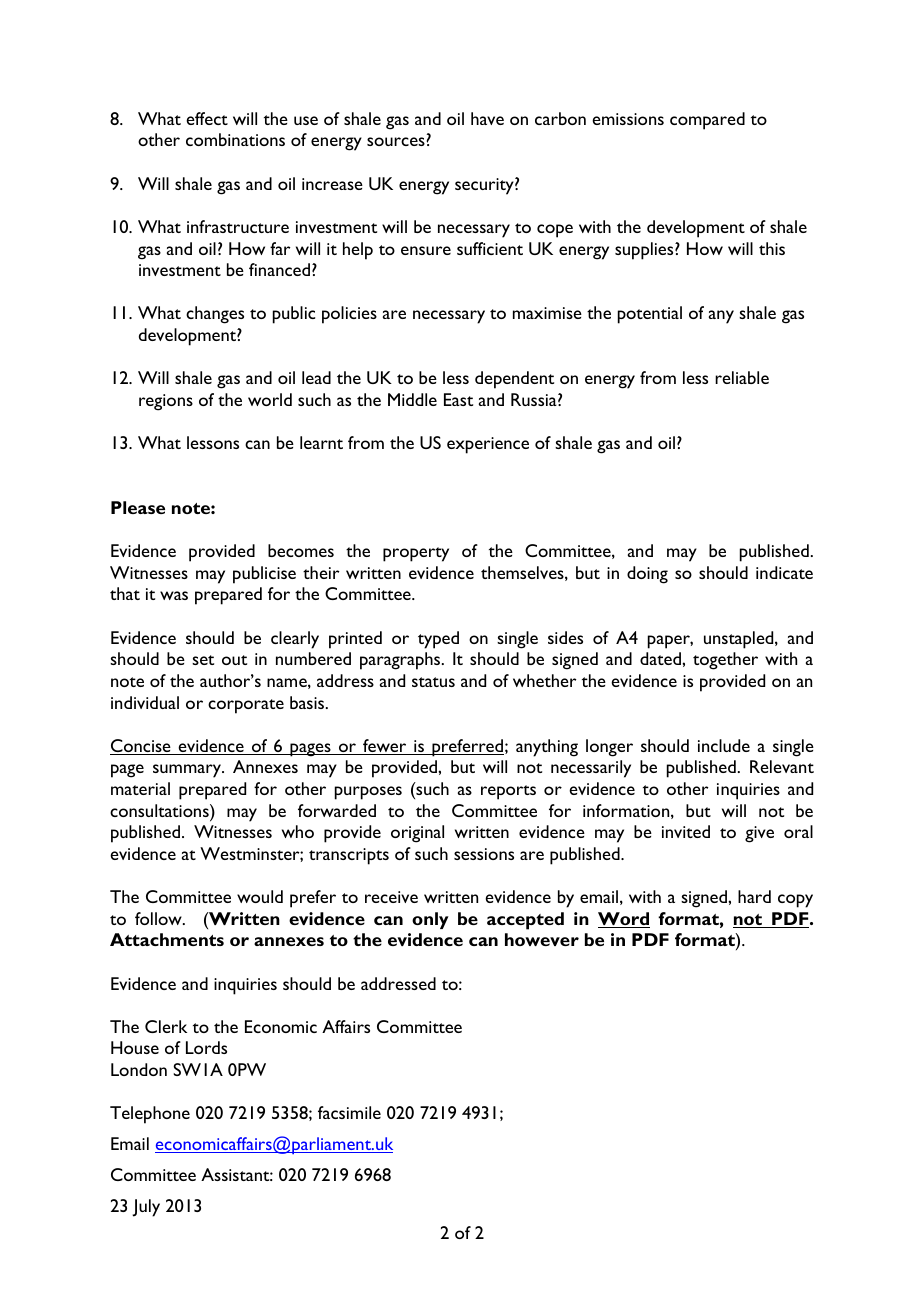 The image size is (924, 1308). What do you see at coordinates (624, 920) in the screenshot?
I see `Word` at bounding box center [624, 920].
